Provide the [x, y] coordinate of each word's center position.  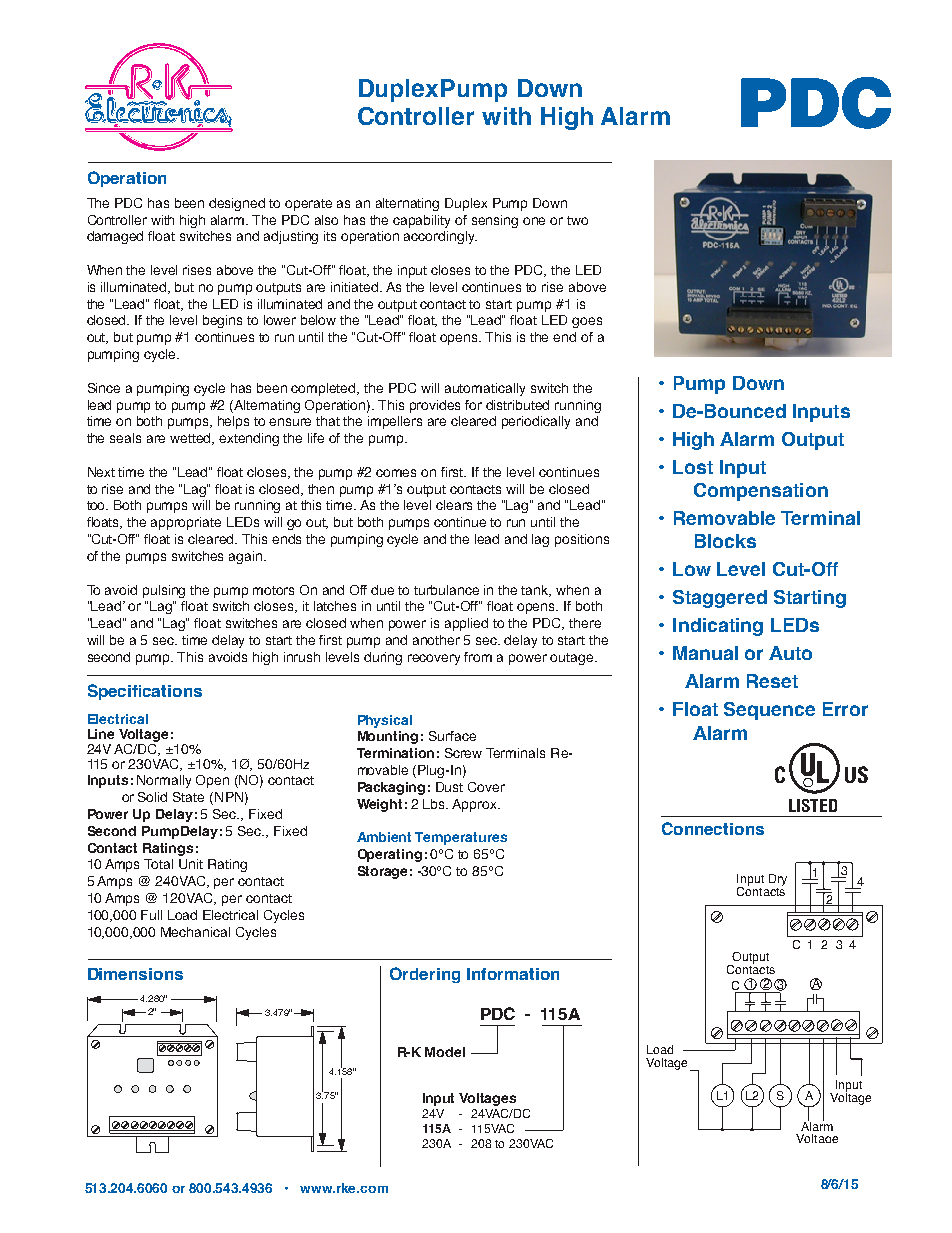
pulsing [164, 591]
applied [466, 624]
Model [445, 1052]
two [577, 220]
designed [237, 204]
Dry [778, 880]
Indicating [718, 627]
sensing [495, 221]
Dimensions [135, 974]
